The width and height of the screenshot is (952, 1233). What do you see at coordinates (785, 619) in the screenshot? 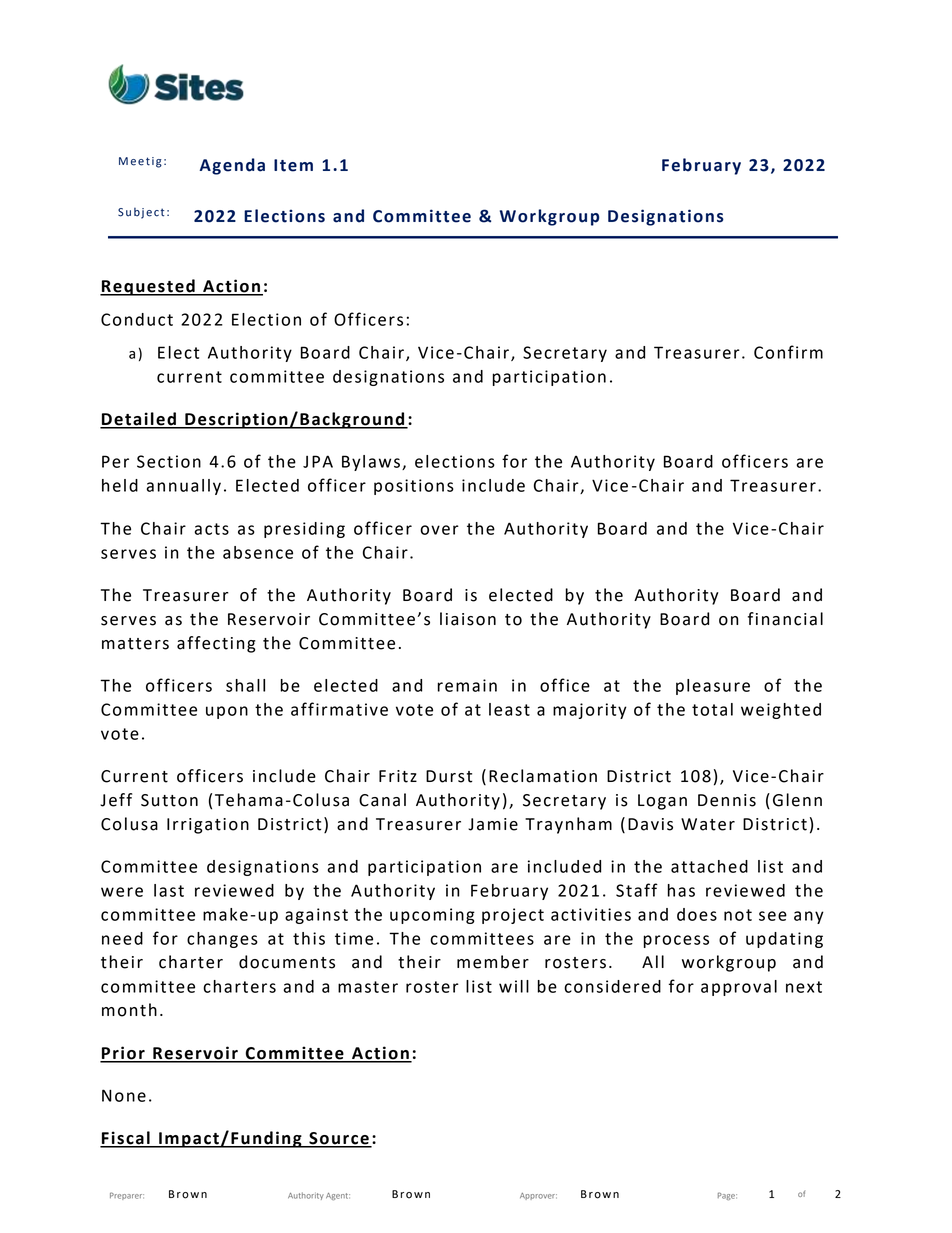
I see `financial` at bounding box center [785, 619].
